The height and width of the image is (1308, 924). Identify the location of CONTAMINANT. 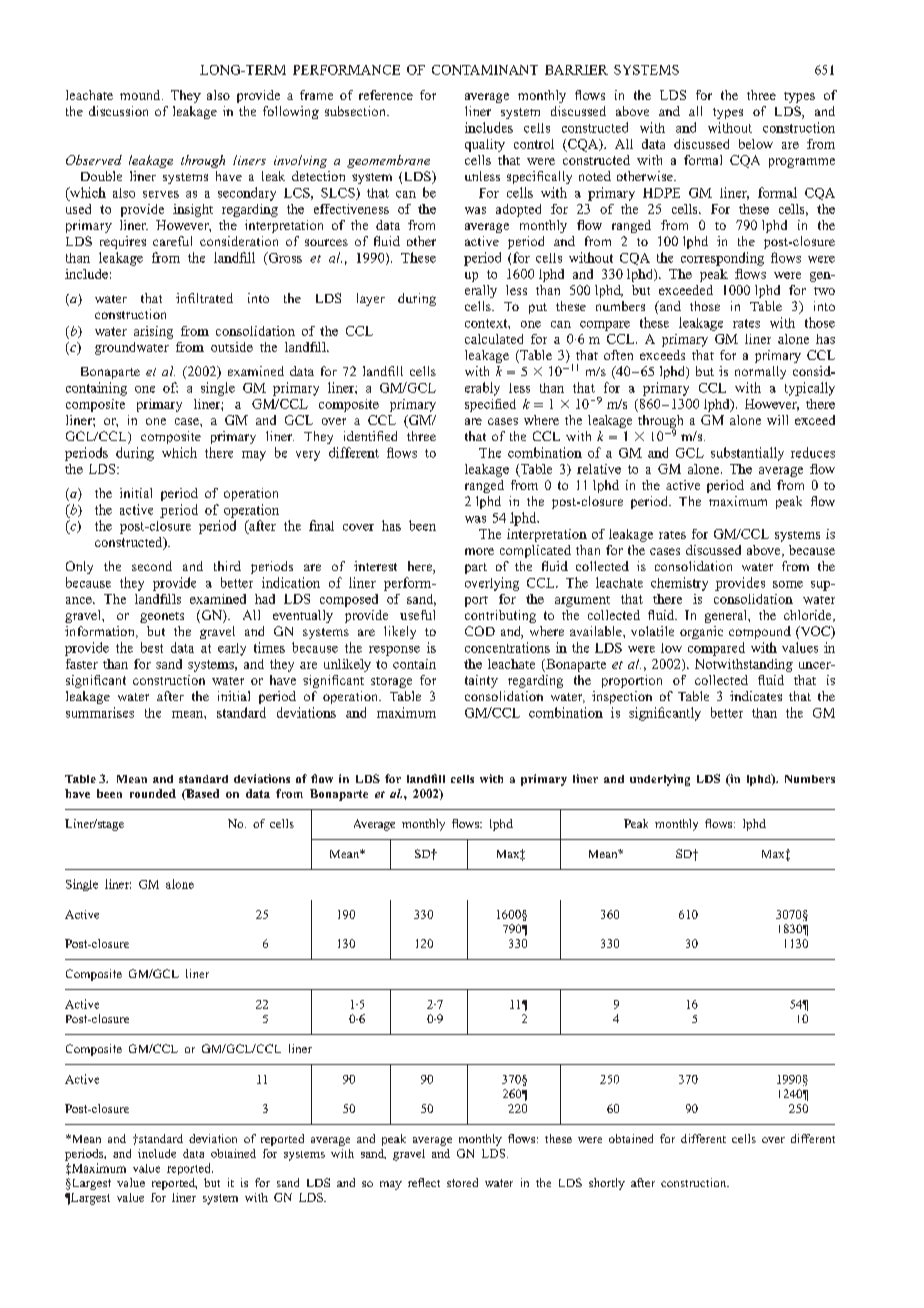
(485, 70).
